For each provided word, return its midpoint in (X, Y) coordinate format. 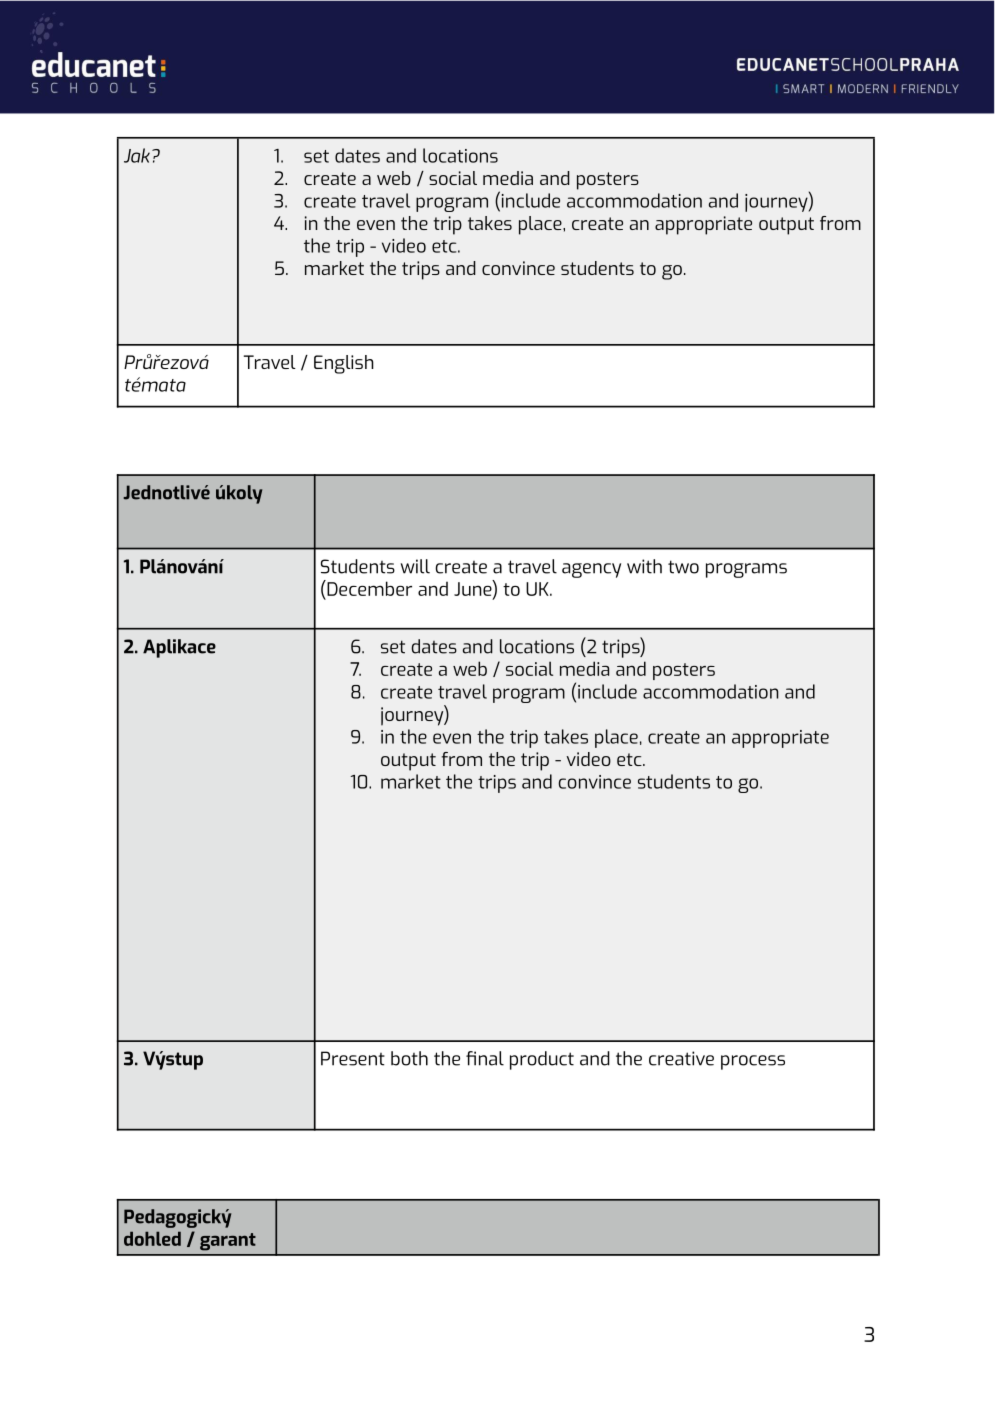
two (683, 567)
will (415, 566)
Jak (137, 155)
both (409, 1058)
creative (681, 1058)
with (644, 566)
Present (353, 1058)
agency (591, 570)
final (485, 1058)
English (344, 364)
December (368, 588)
